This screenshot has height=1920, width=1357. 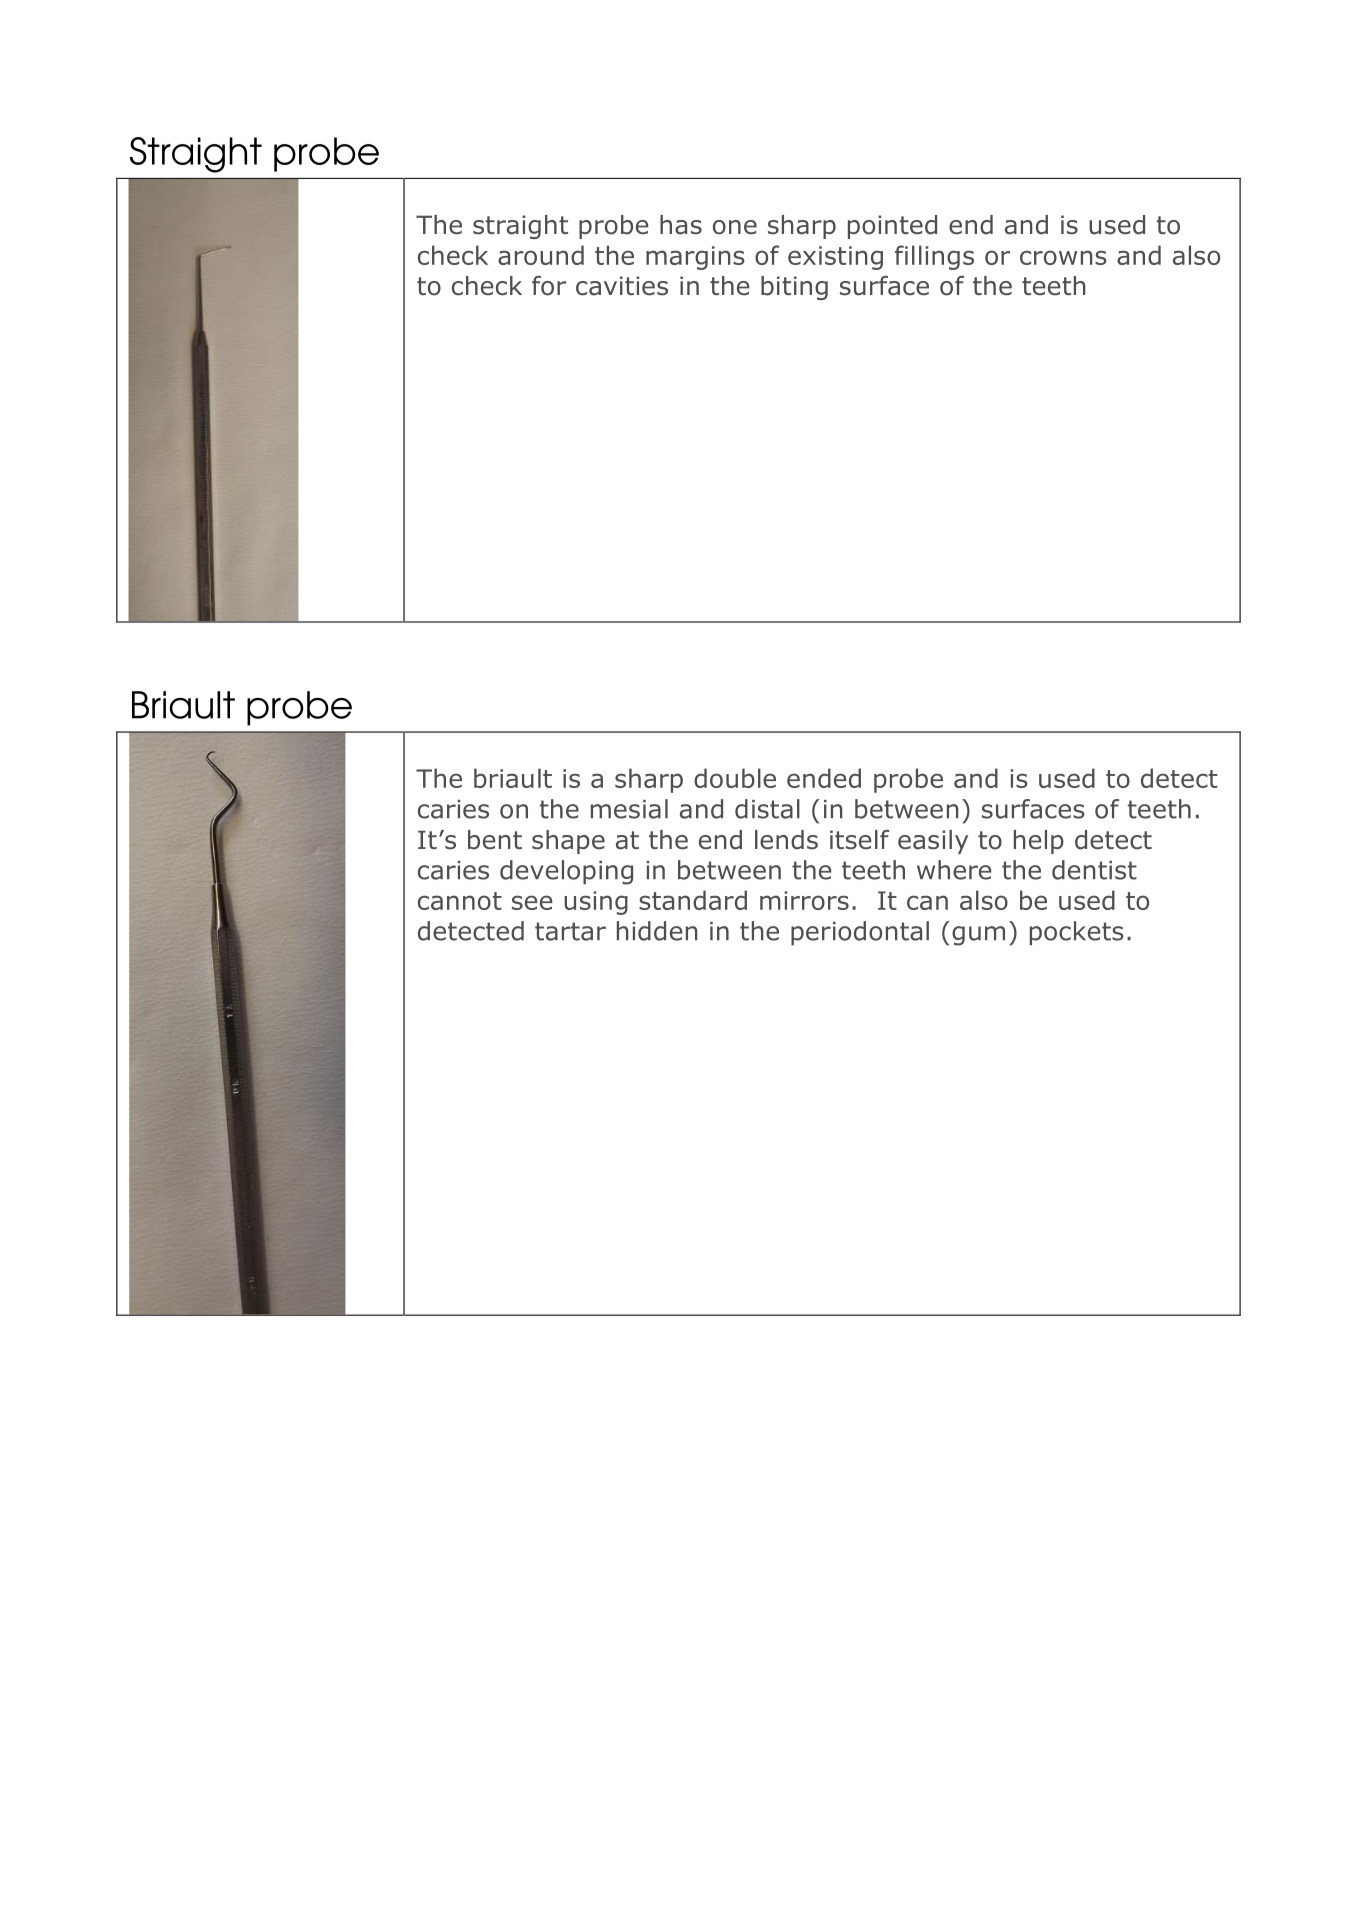 What do you see at coordinates (541, 255) in the screenshot?
I see `around` at bounding box center [541, 255].
